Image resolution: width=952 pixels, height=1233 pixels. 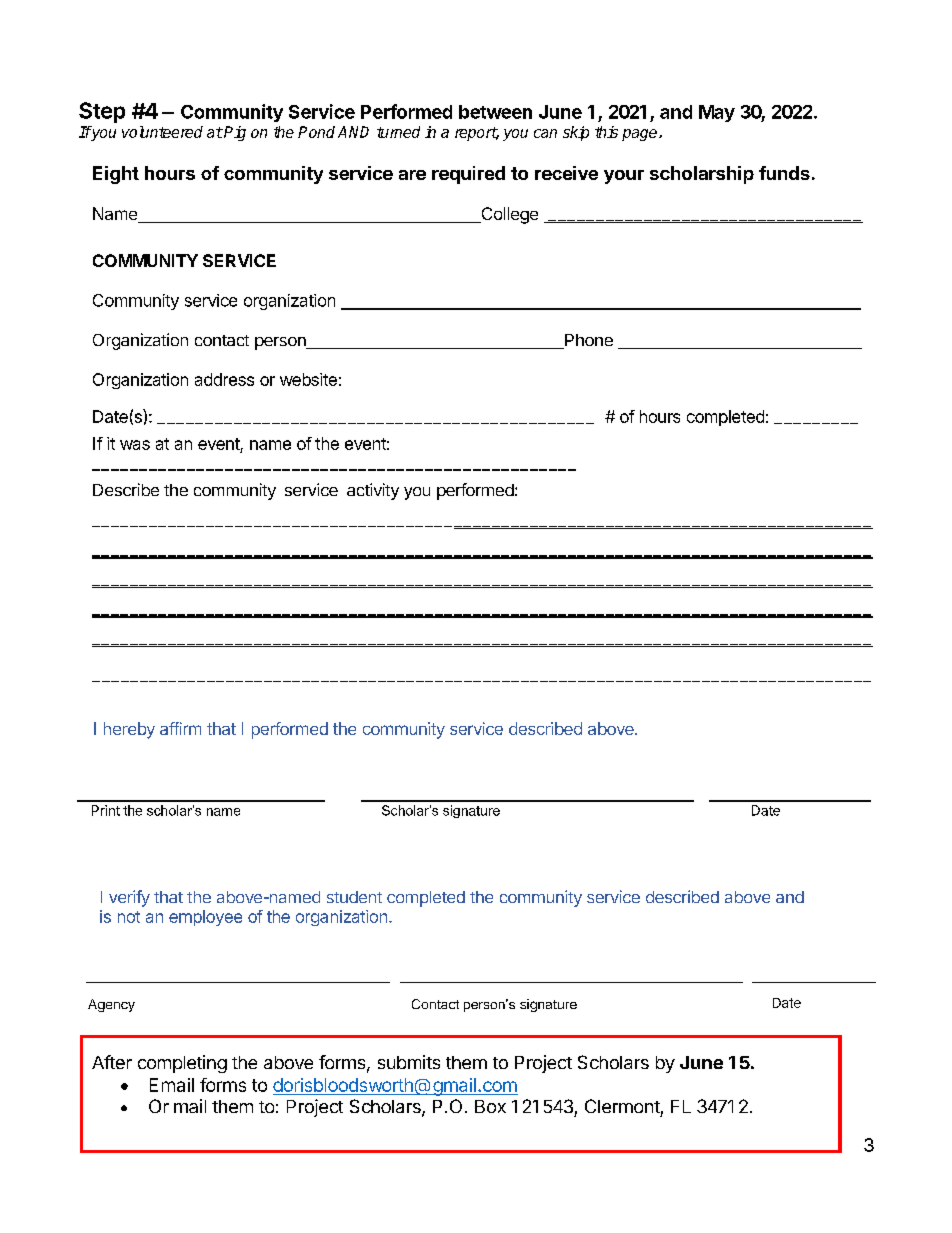 I want to click on Phone, so click(x=588, y=341).
